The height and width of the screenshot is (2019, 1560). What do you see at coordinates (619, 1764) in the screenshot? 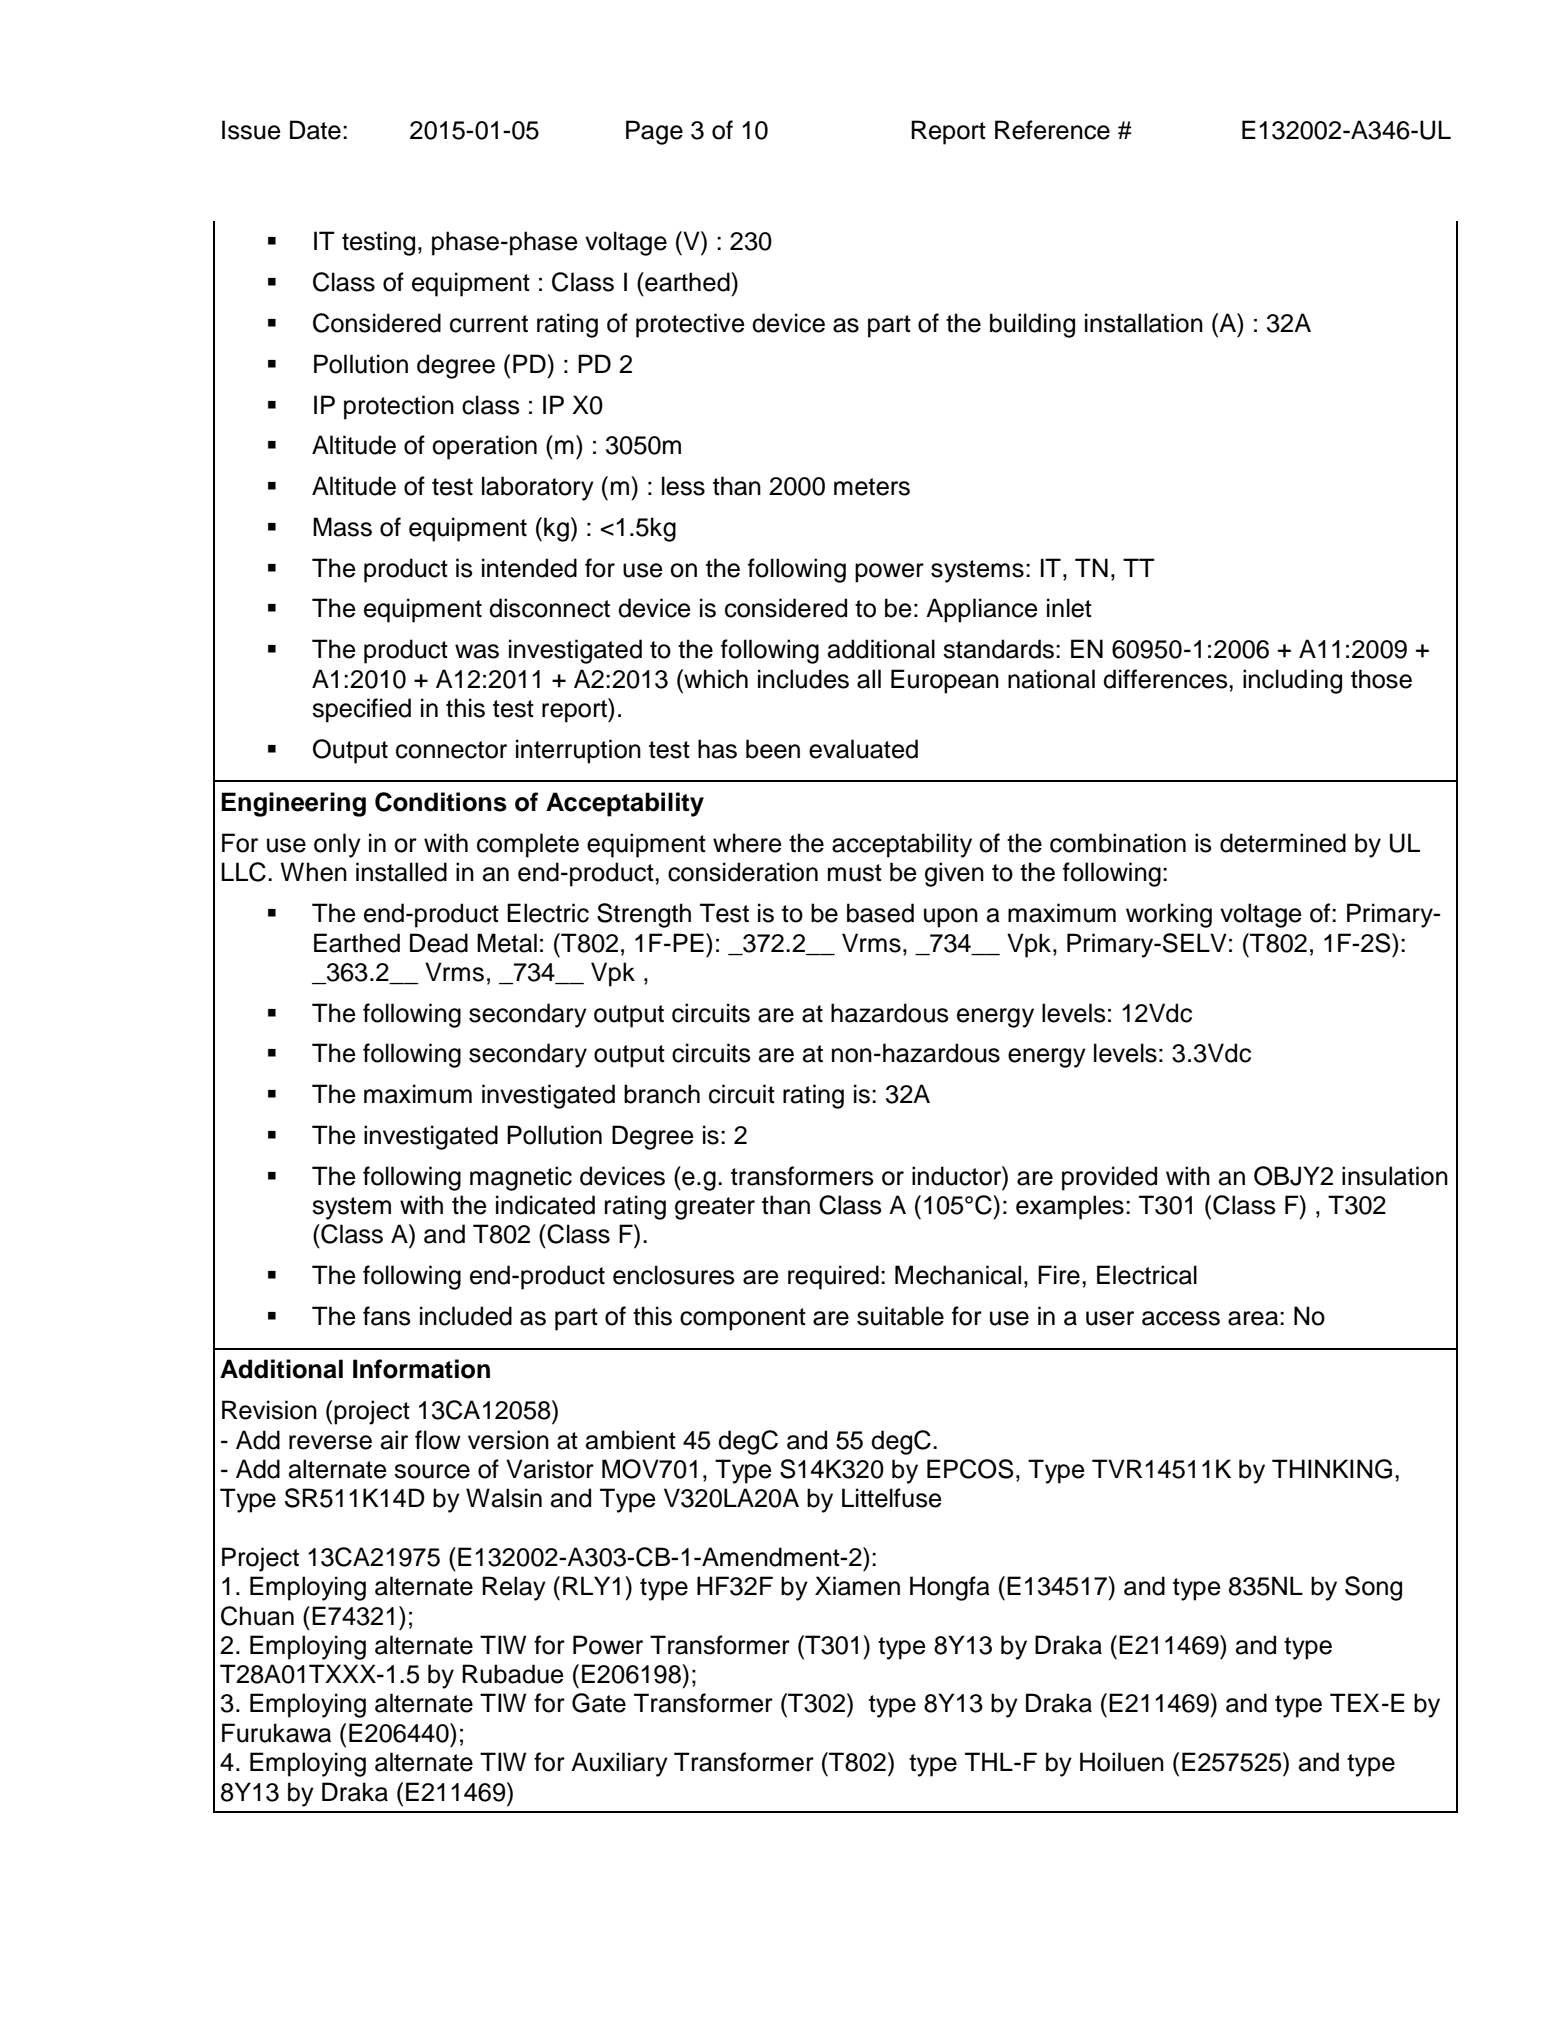
I see `Auxiliary` at bounding box center [619, 1764].
